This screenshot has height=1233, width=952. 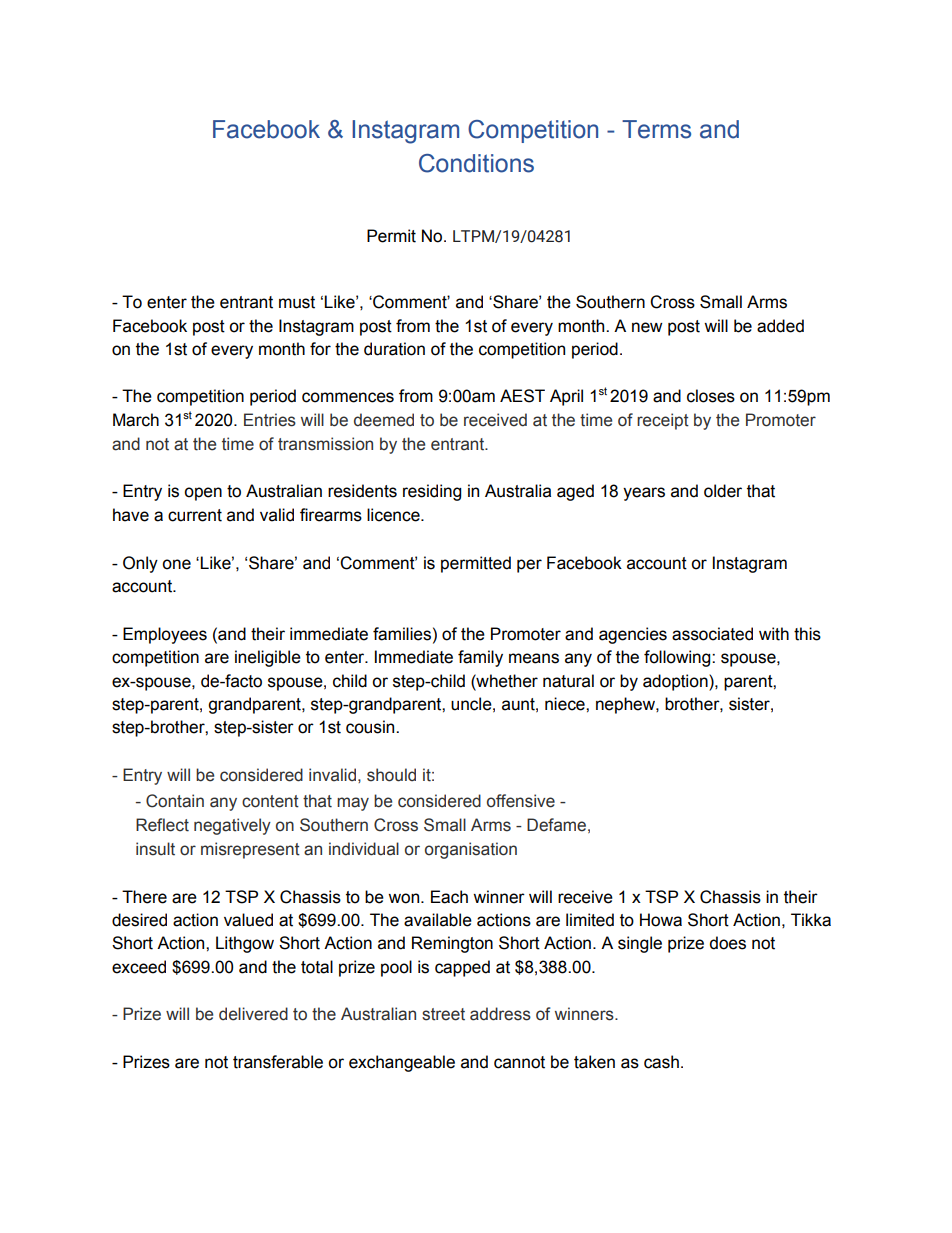 I want to click on Conditions, so click(x=476, y=163).
